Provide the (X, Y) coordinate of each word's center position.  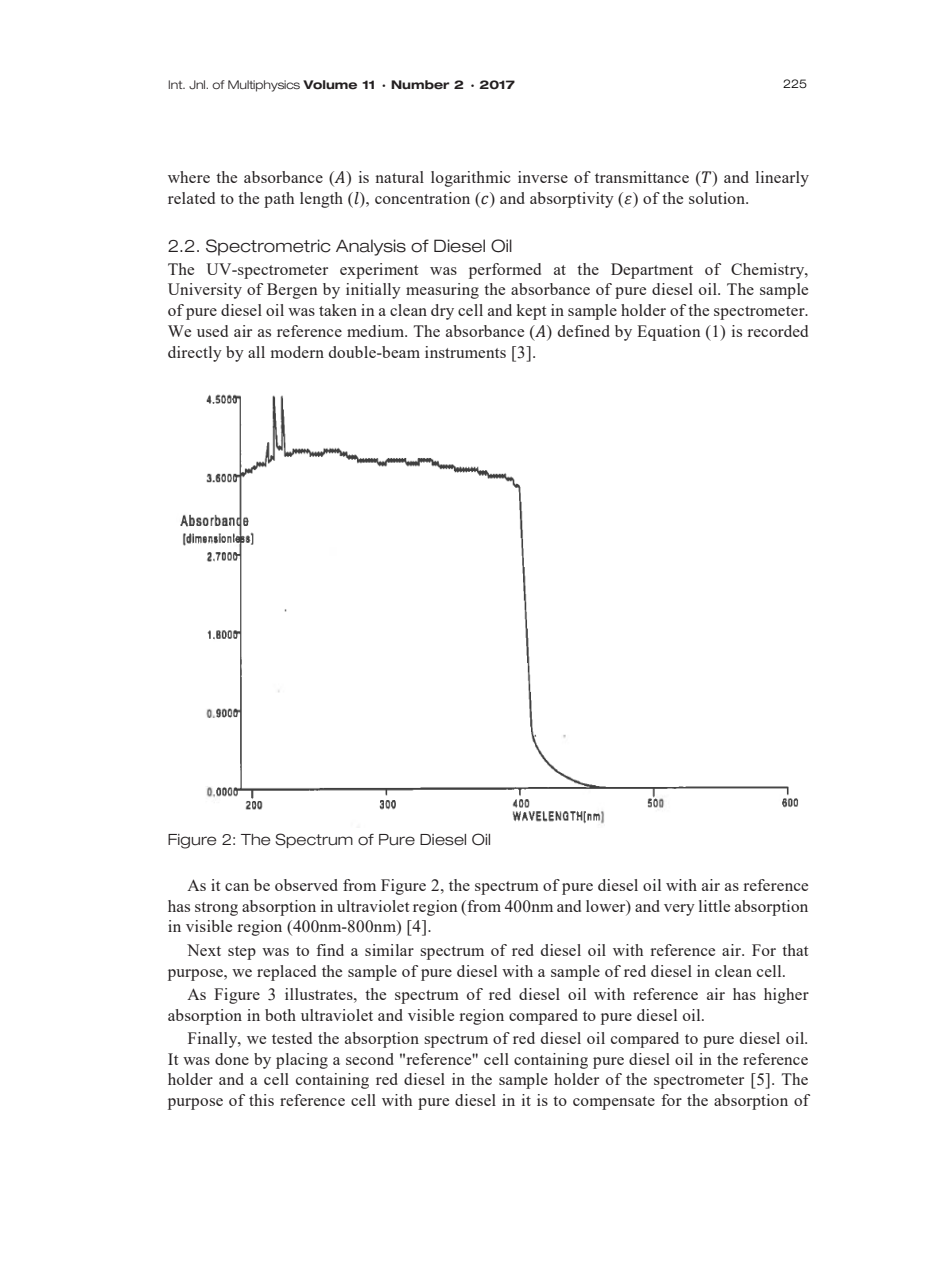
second (370, 1059)
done (232, 1059)
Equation (668, 333)
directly (195, 354)
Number (420, 85)
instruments (465, 352)
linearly (782, 179)
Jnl (198, 85)
